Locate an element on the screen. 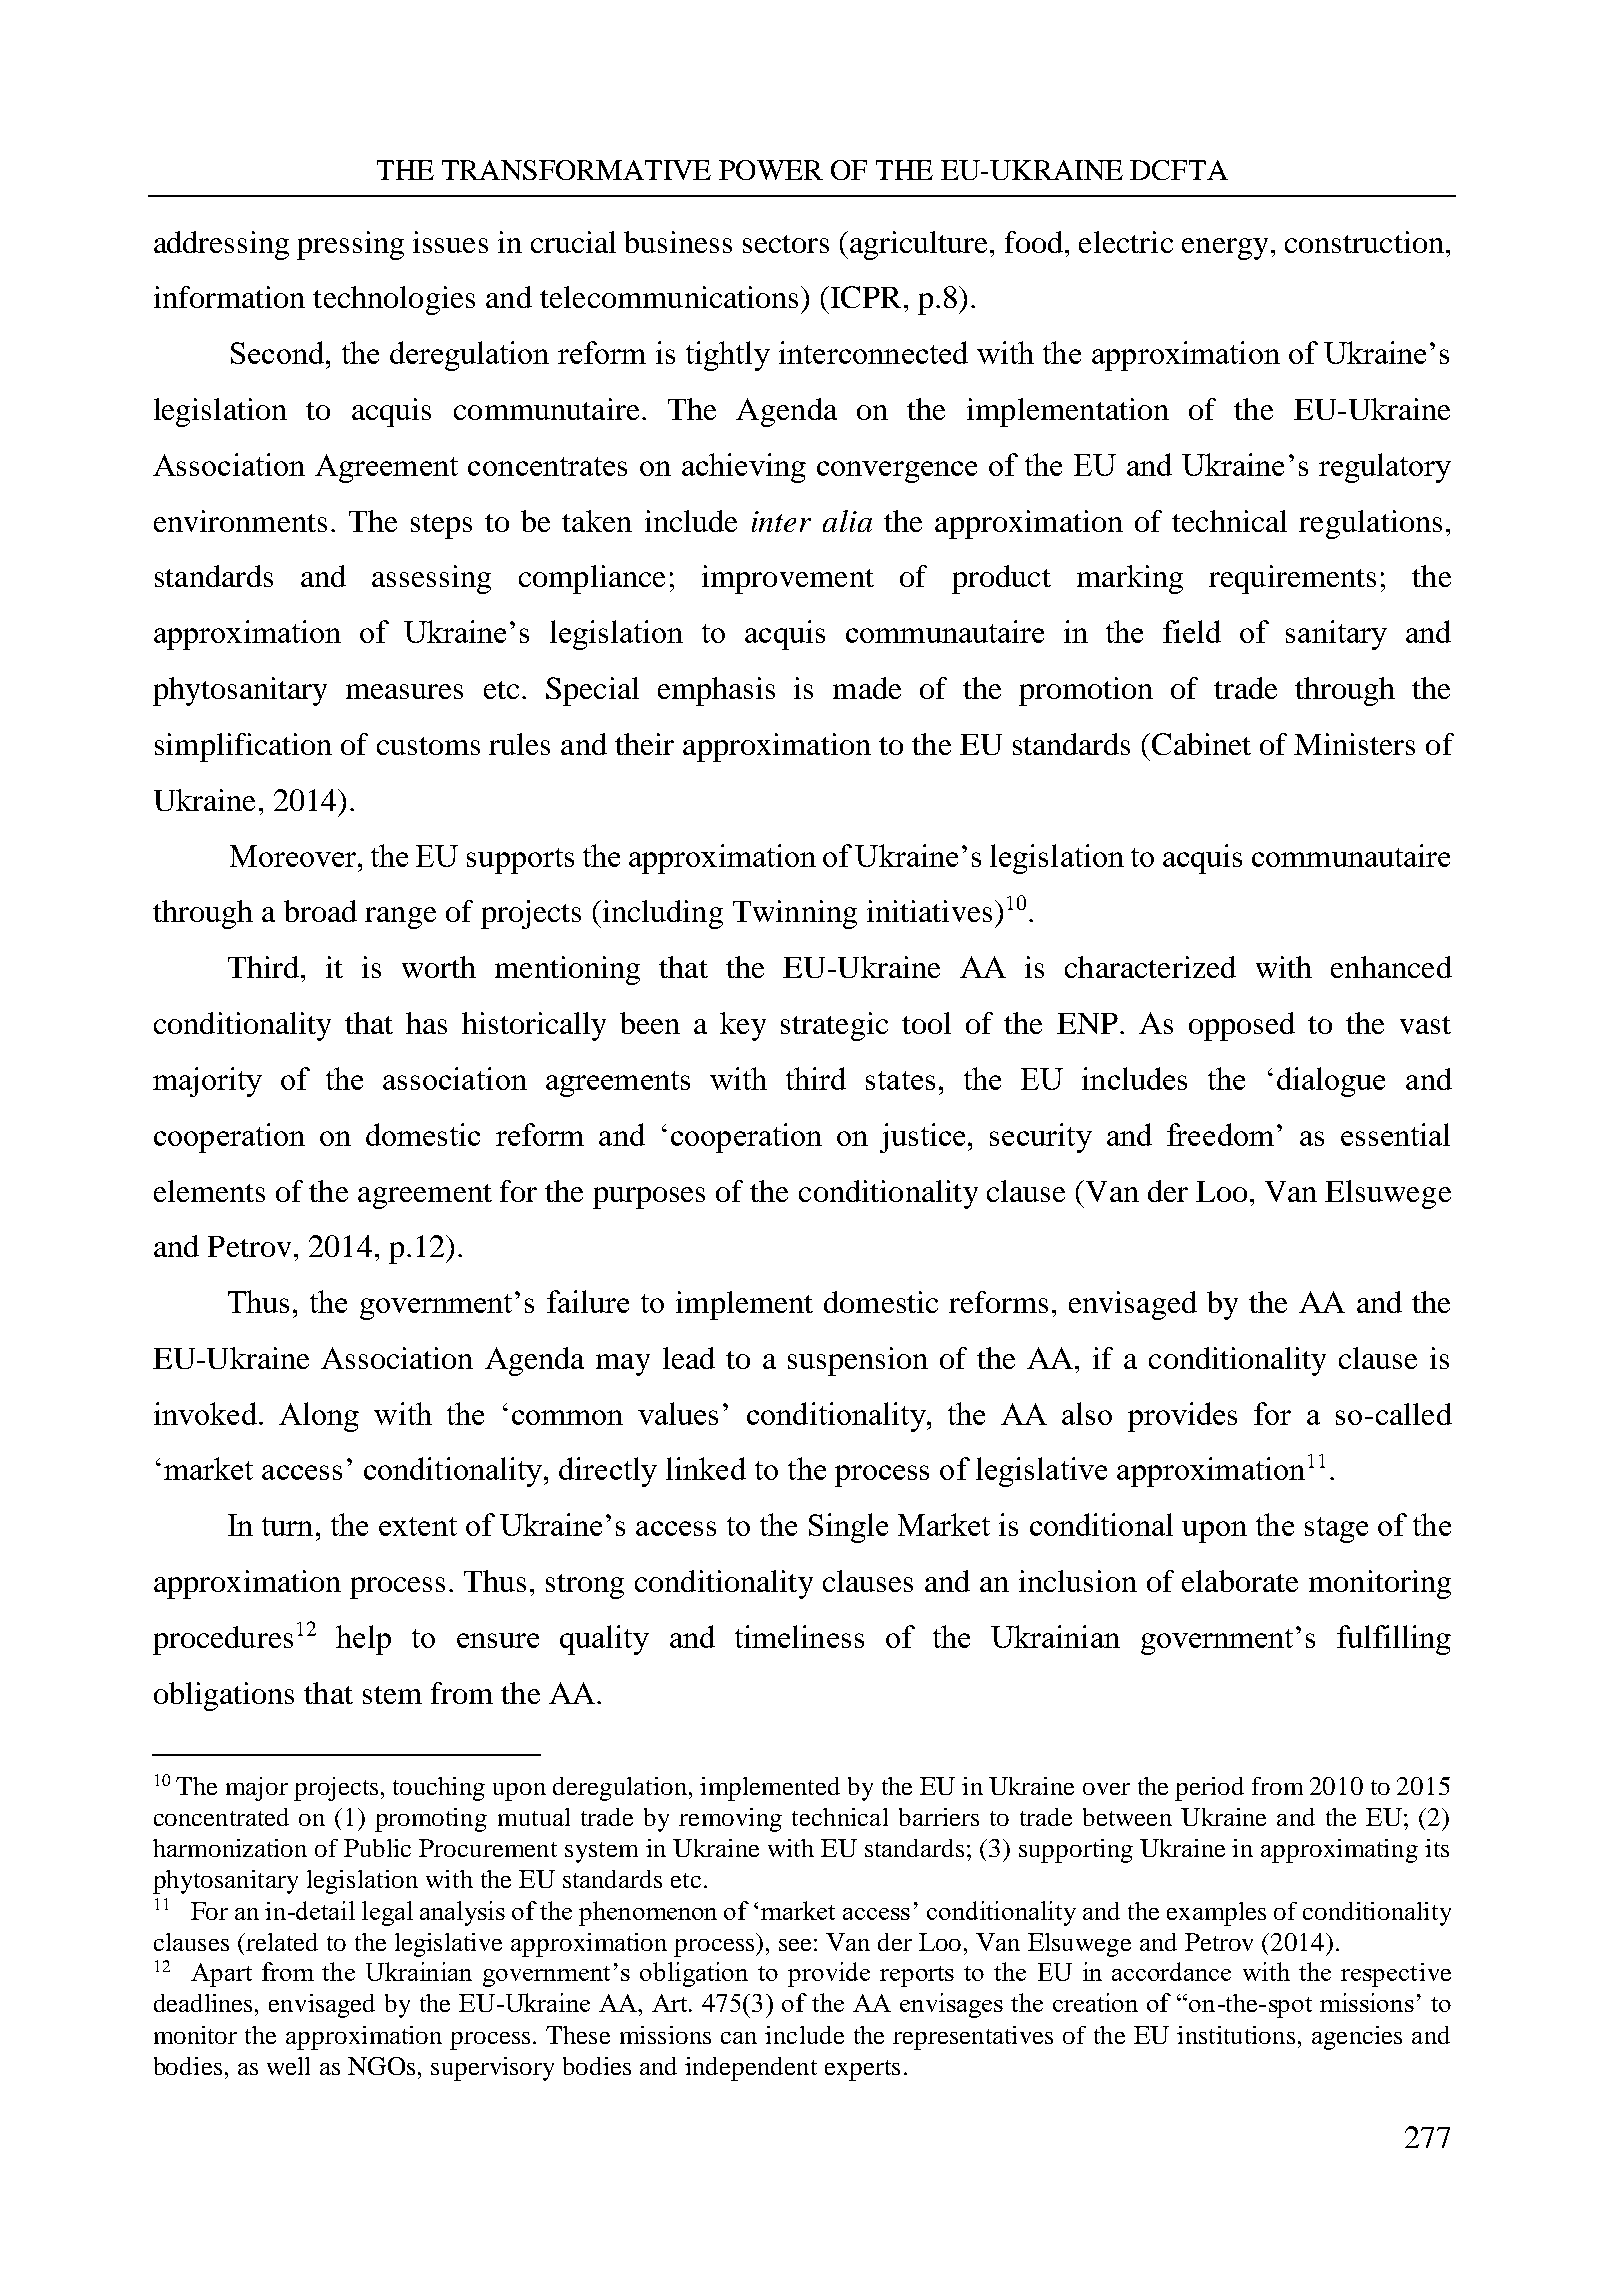 The height and width of the screenshot is (2270, 1605). dialogue is located at coordinates (1331, 1082).
